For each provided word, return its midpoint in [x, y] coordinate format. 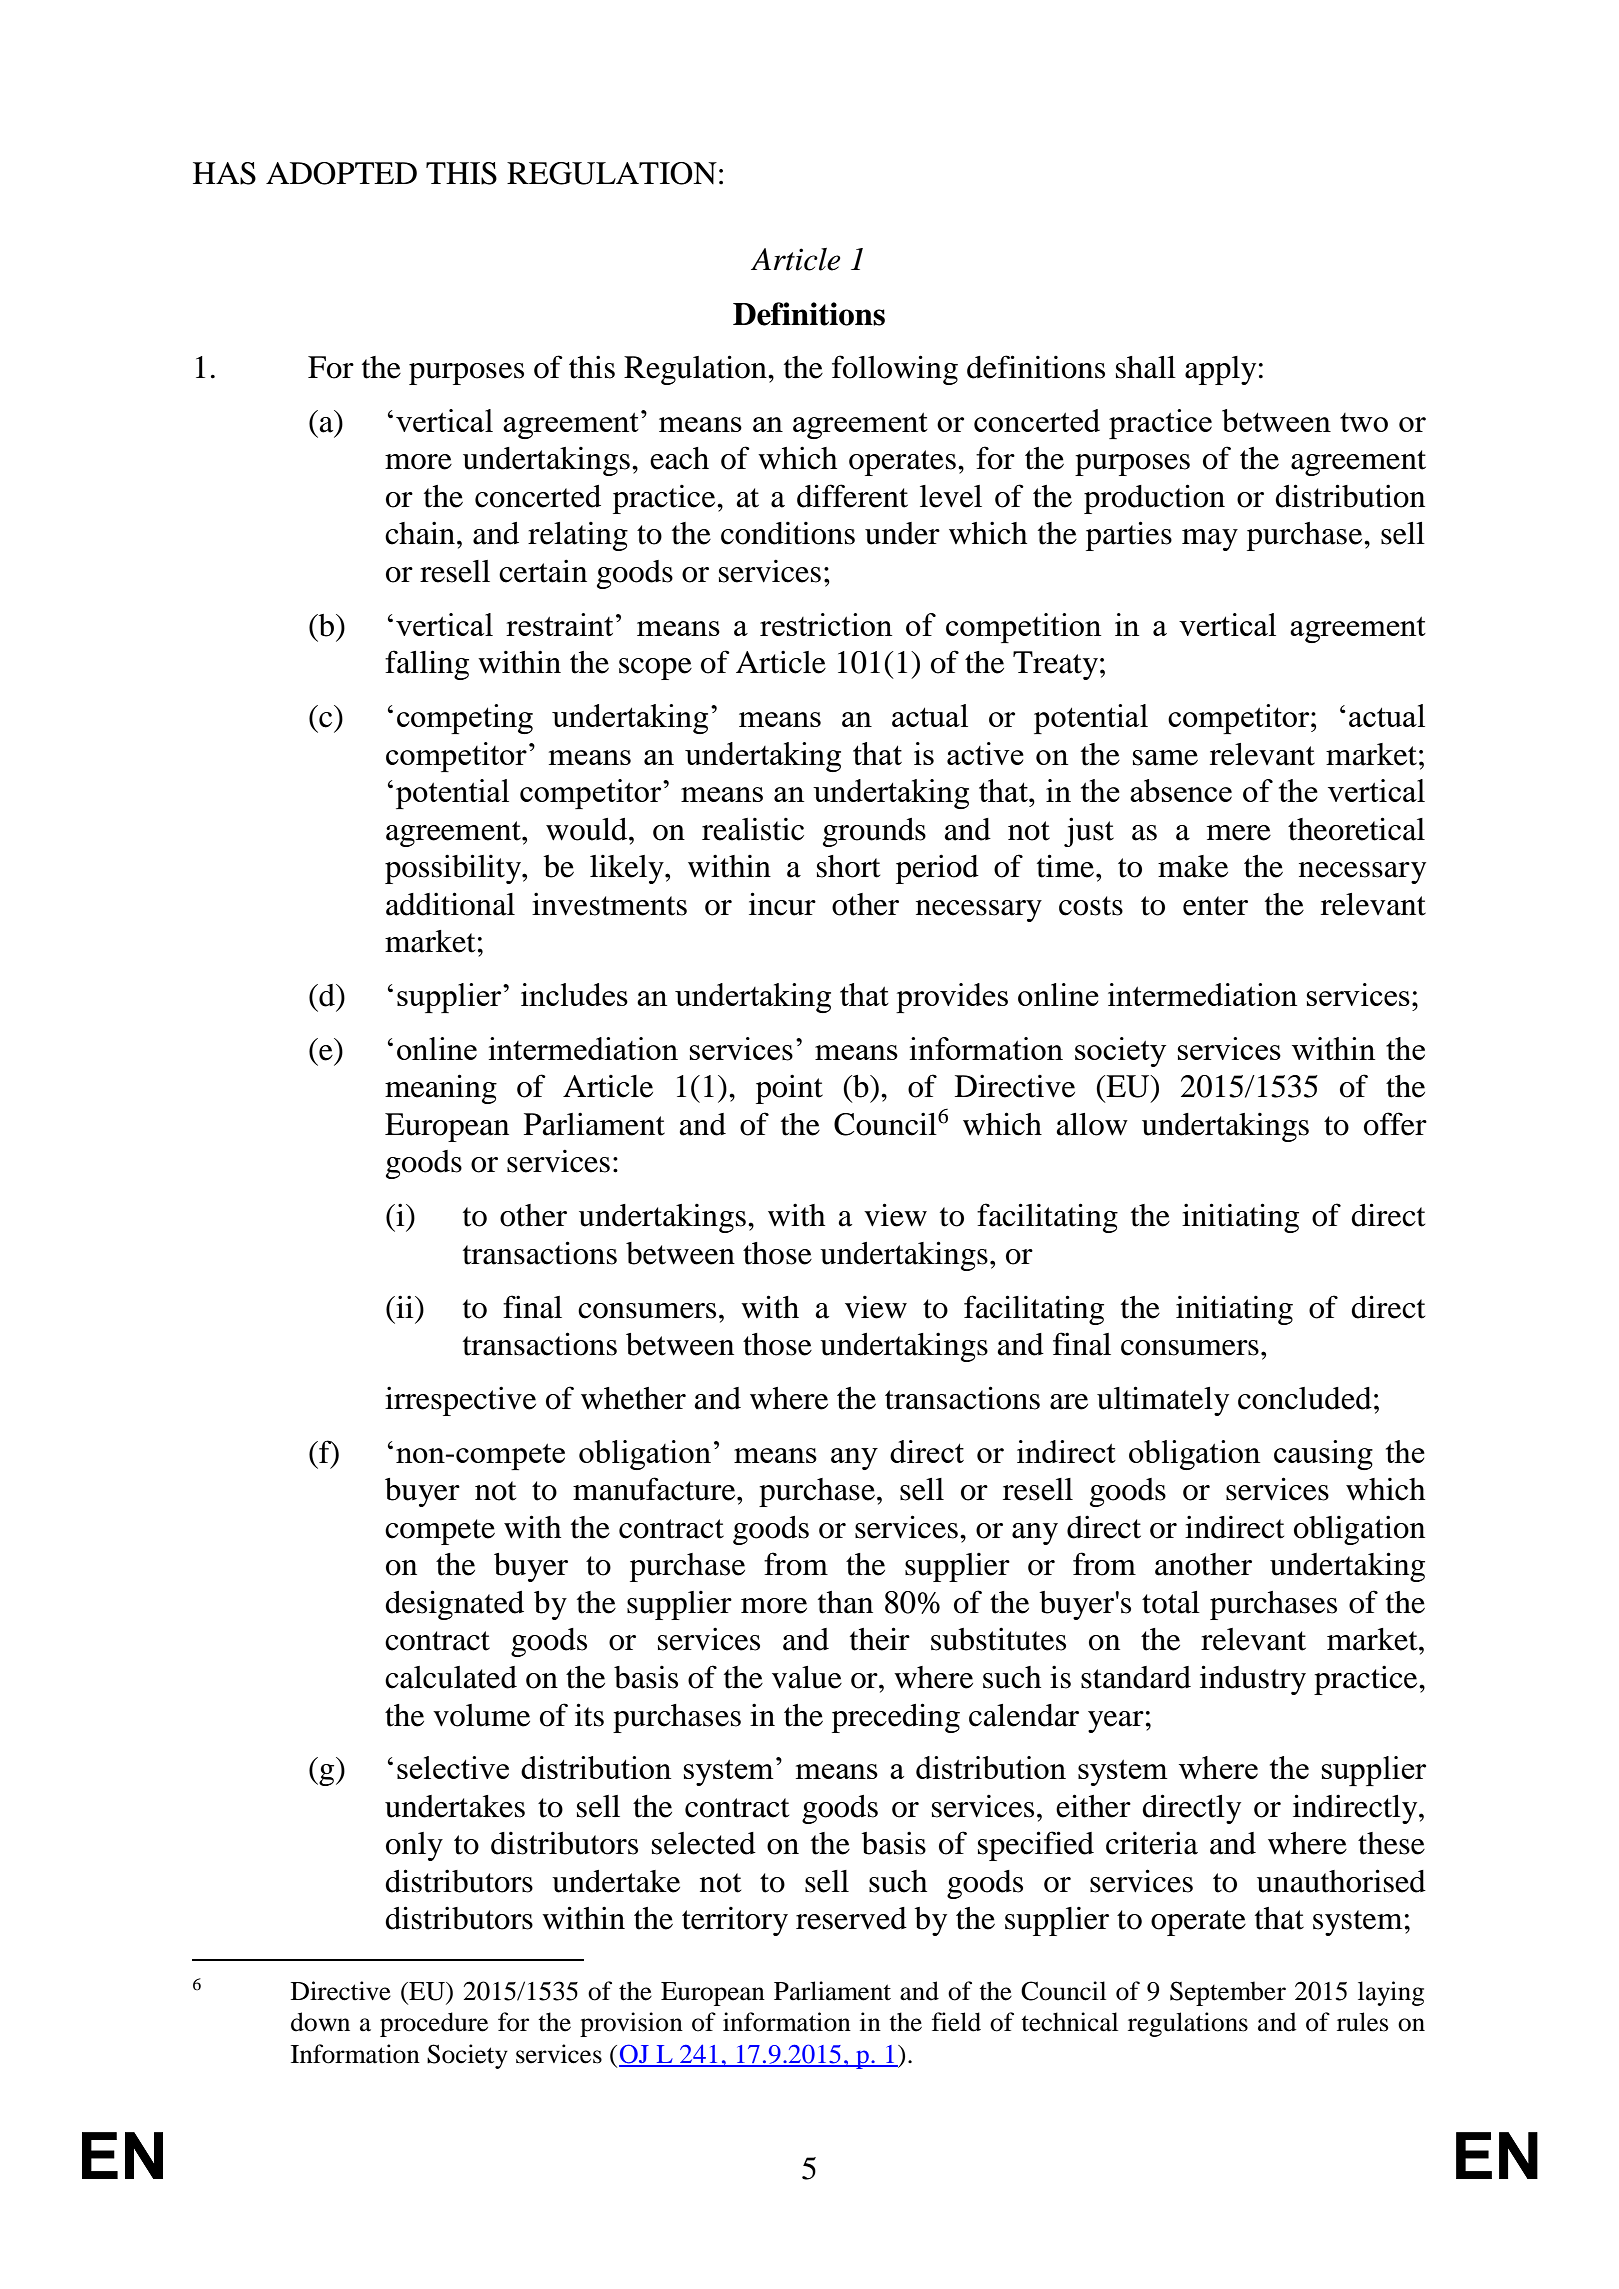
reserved [851, 1918]
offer [1395, 1124]
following [895, 370]
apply [1220, 370]
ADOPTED [341, 173]
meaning [441, 1089]
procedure [434, 2024]
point [789, 1089]
